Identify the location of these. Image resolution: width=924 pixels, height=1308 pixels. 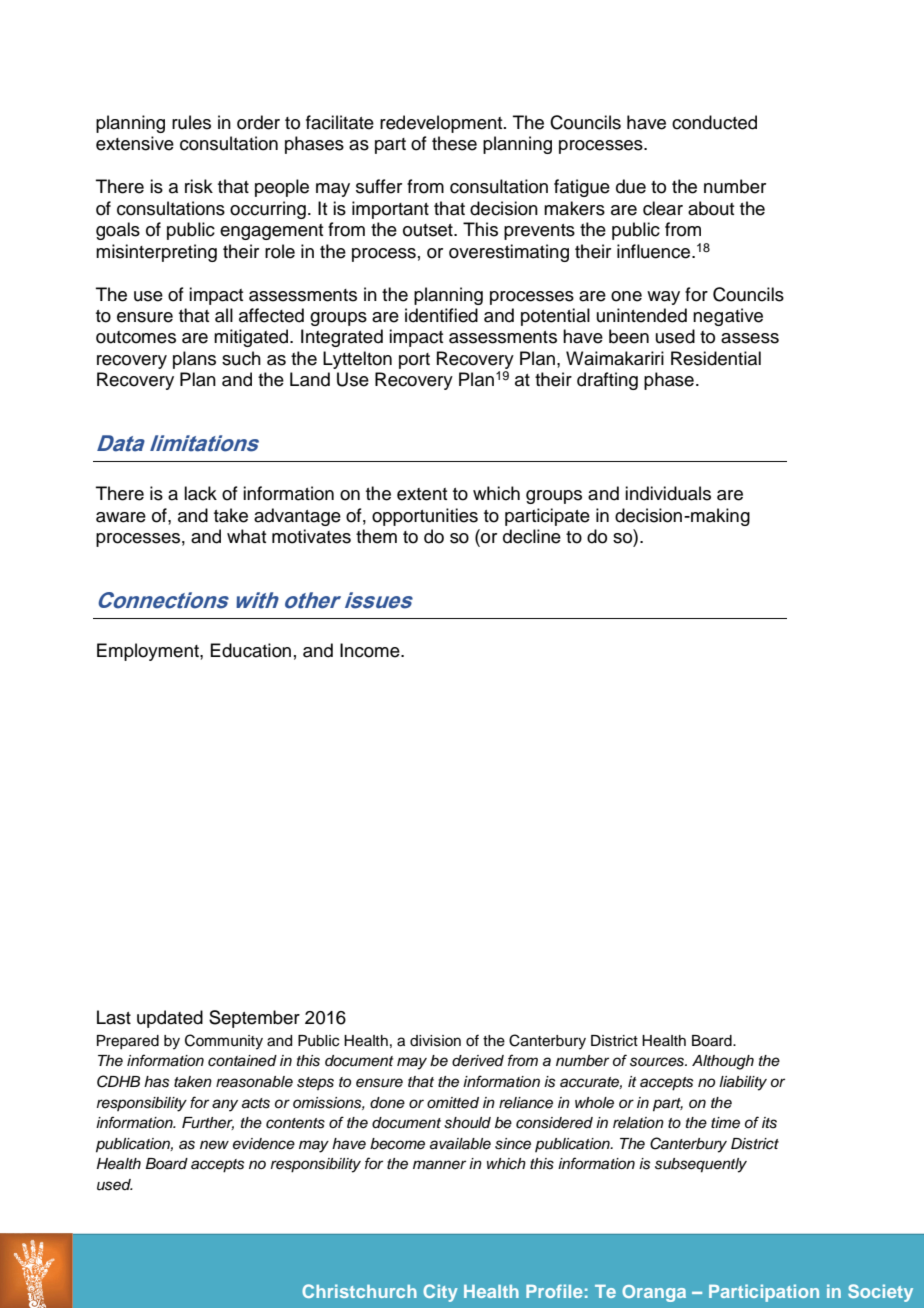
(454, 143).
